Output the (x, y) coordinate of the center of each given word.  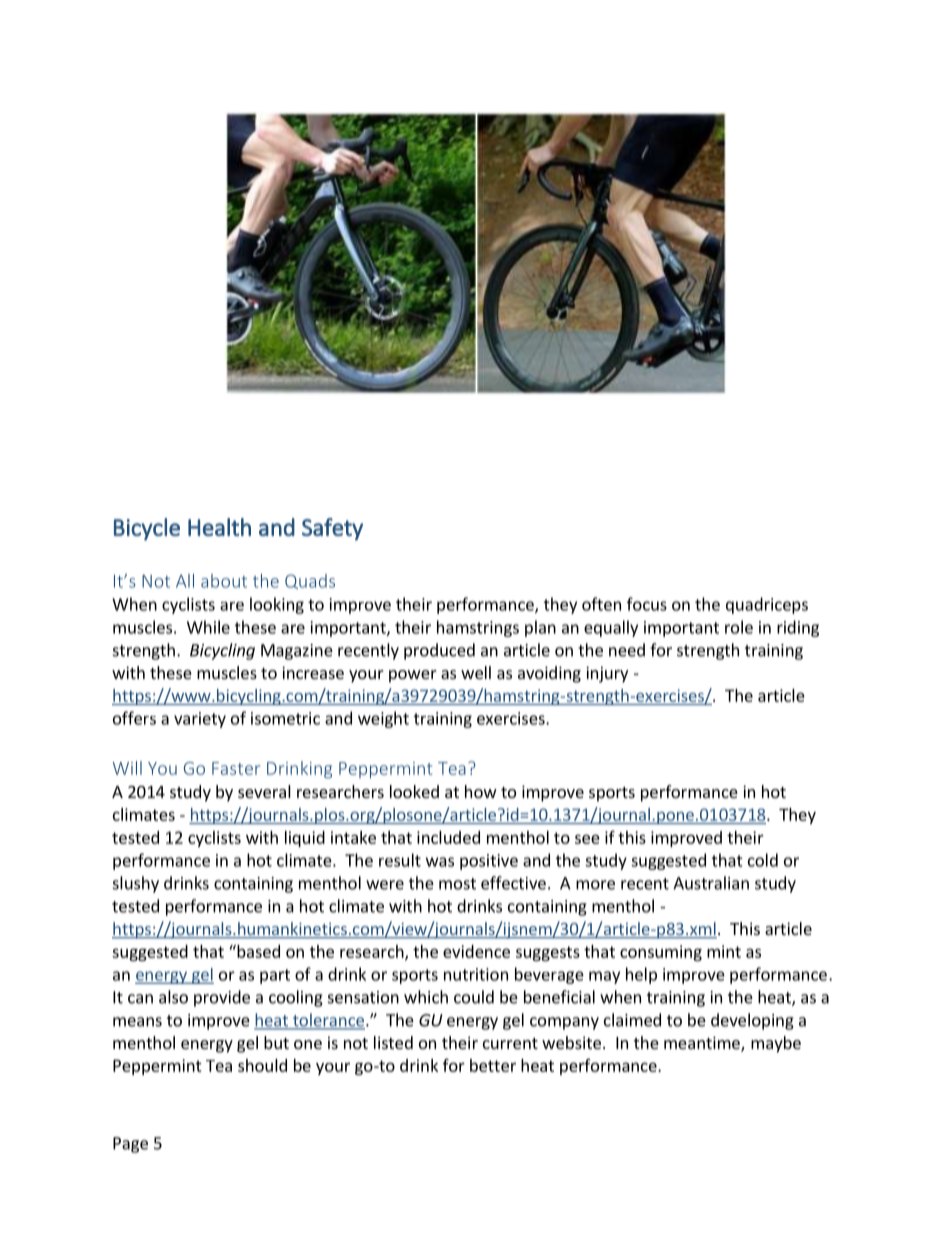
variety (200, 720)
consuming (661, 953)
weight (383, 719)
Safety (332, 529)
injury (607, 674)
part (275, 976)
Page (130, 1145)
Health (219, 527)
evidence (476, 951)
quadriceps (767, 605)
